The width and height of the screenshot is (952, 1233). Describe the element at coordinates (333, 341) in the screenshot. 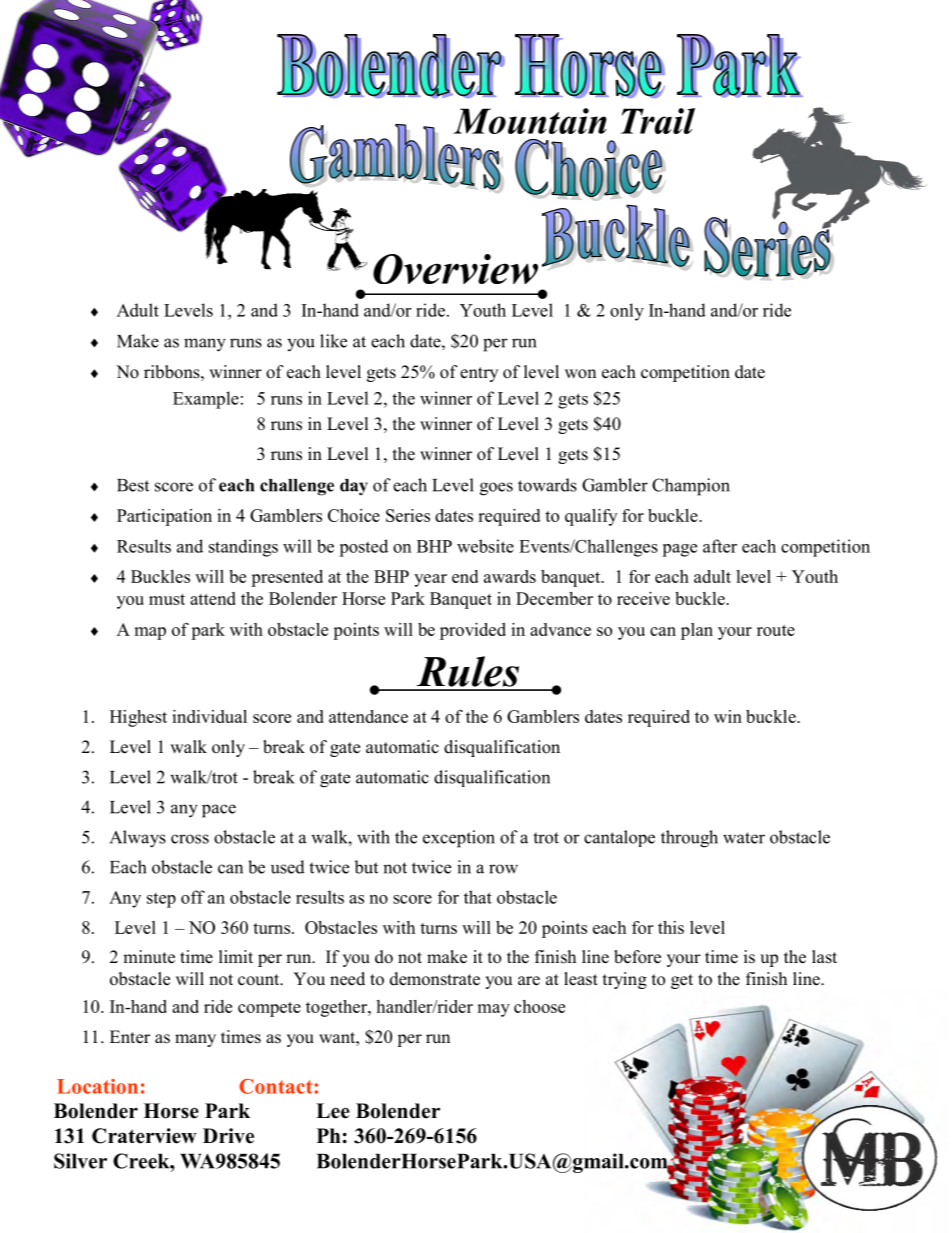

I see `like` at that location.
